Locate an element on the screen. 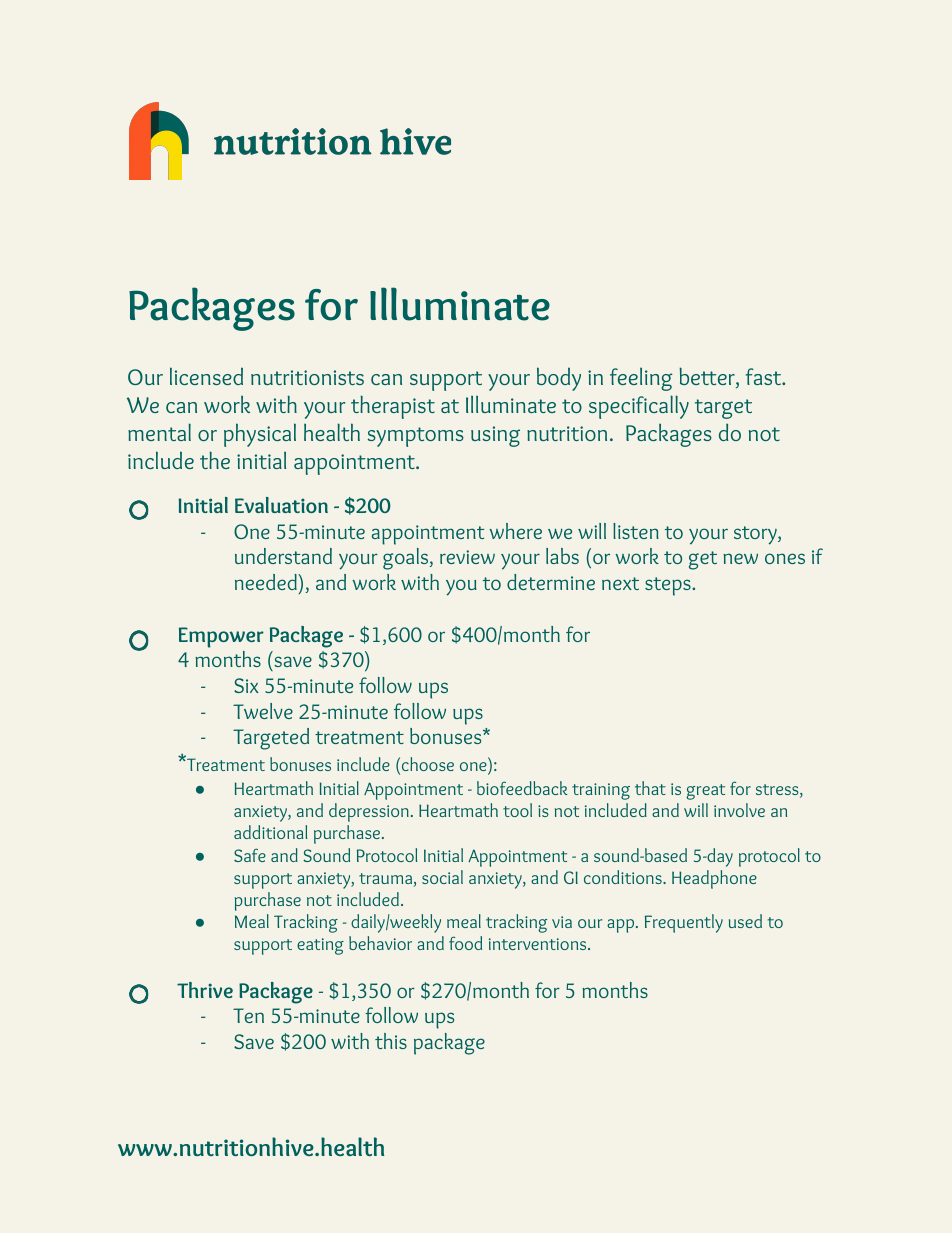  this is located at coordinates (391, 1041).
